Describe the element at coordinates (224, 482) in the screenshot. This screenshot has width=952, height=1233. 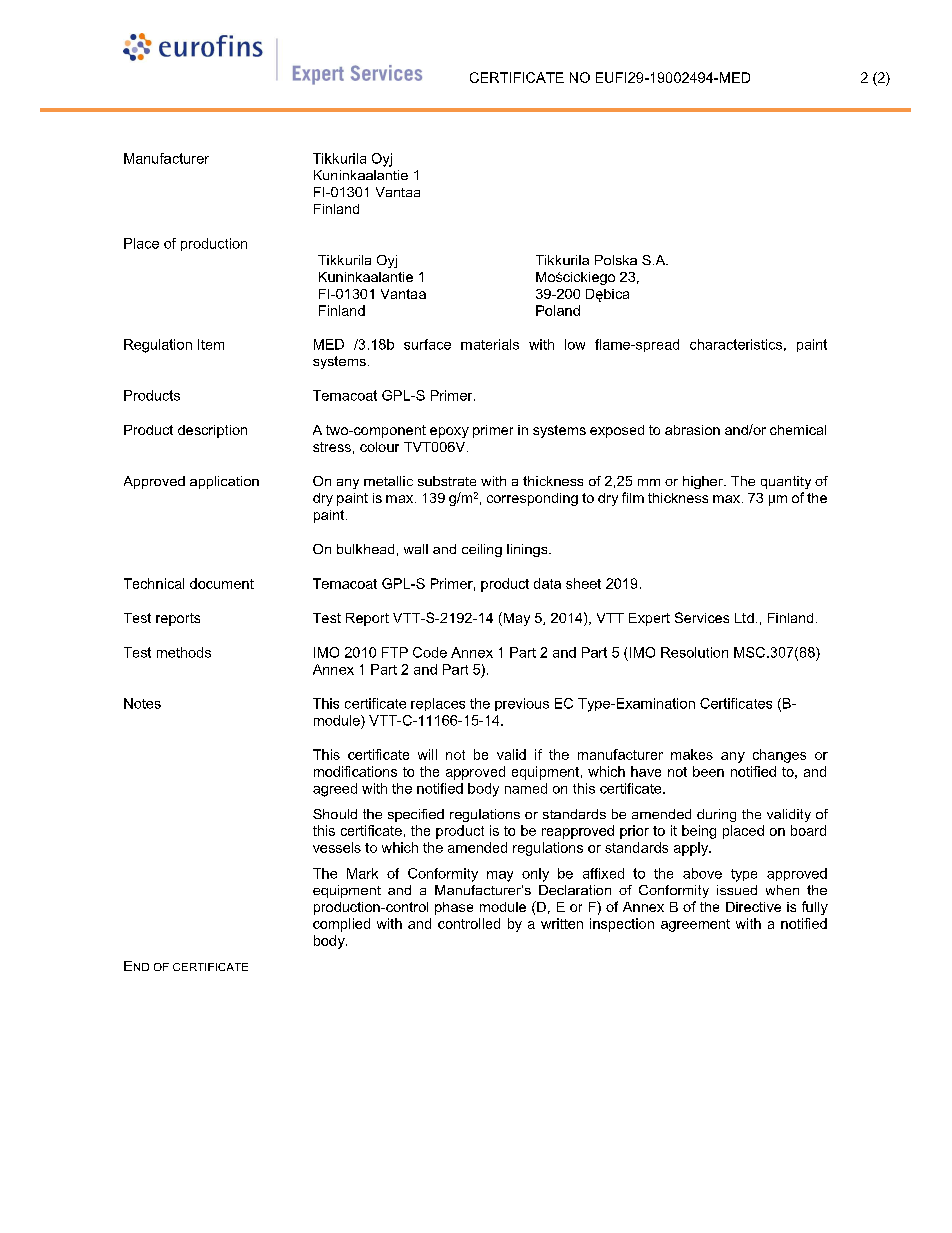
I see `application` at that location.
